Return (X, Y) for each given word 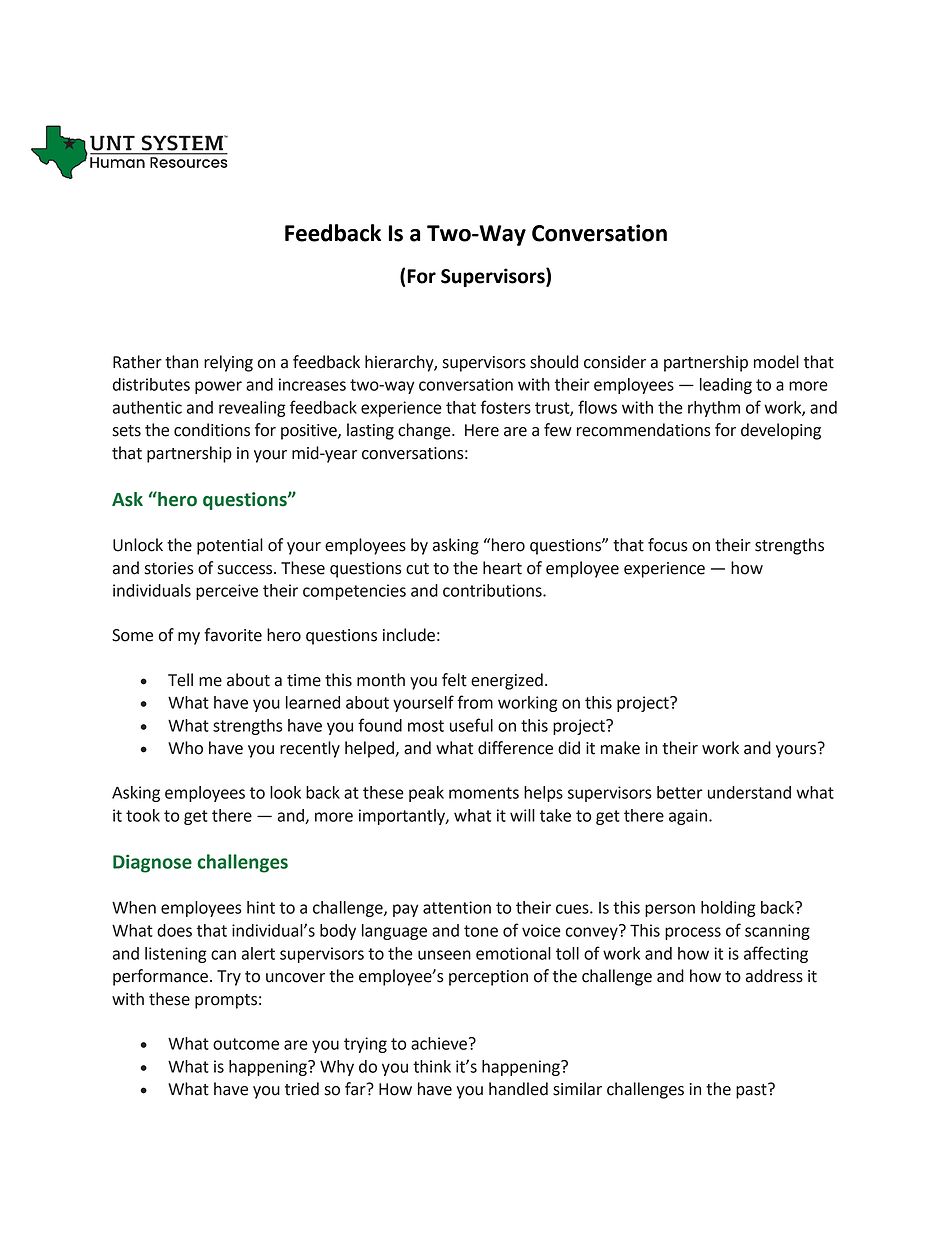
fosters (505, 407)
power (218, 387)
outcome (246, 1044)
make (620, 748)
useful (471, 725)
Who (185, 748)
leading (726, 386)
